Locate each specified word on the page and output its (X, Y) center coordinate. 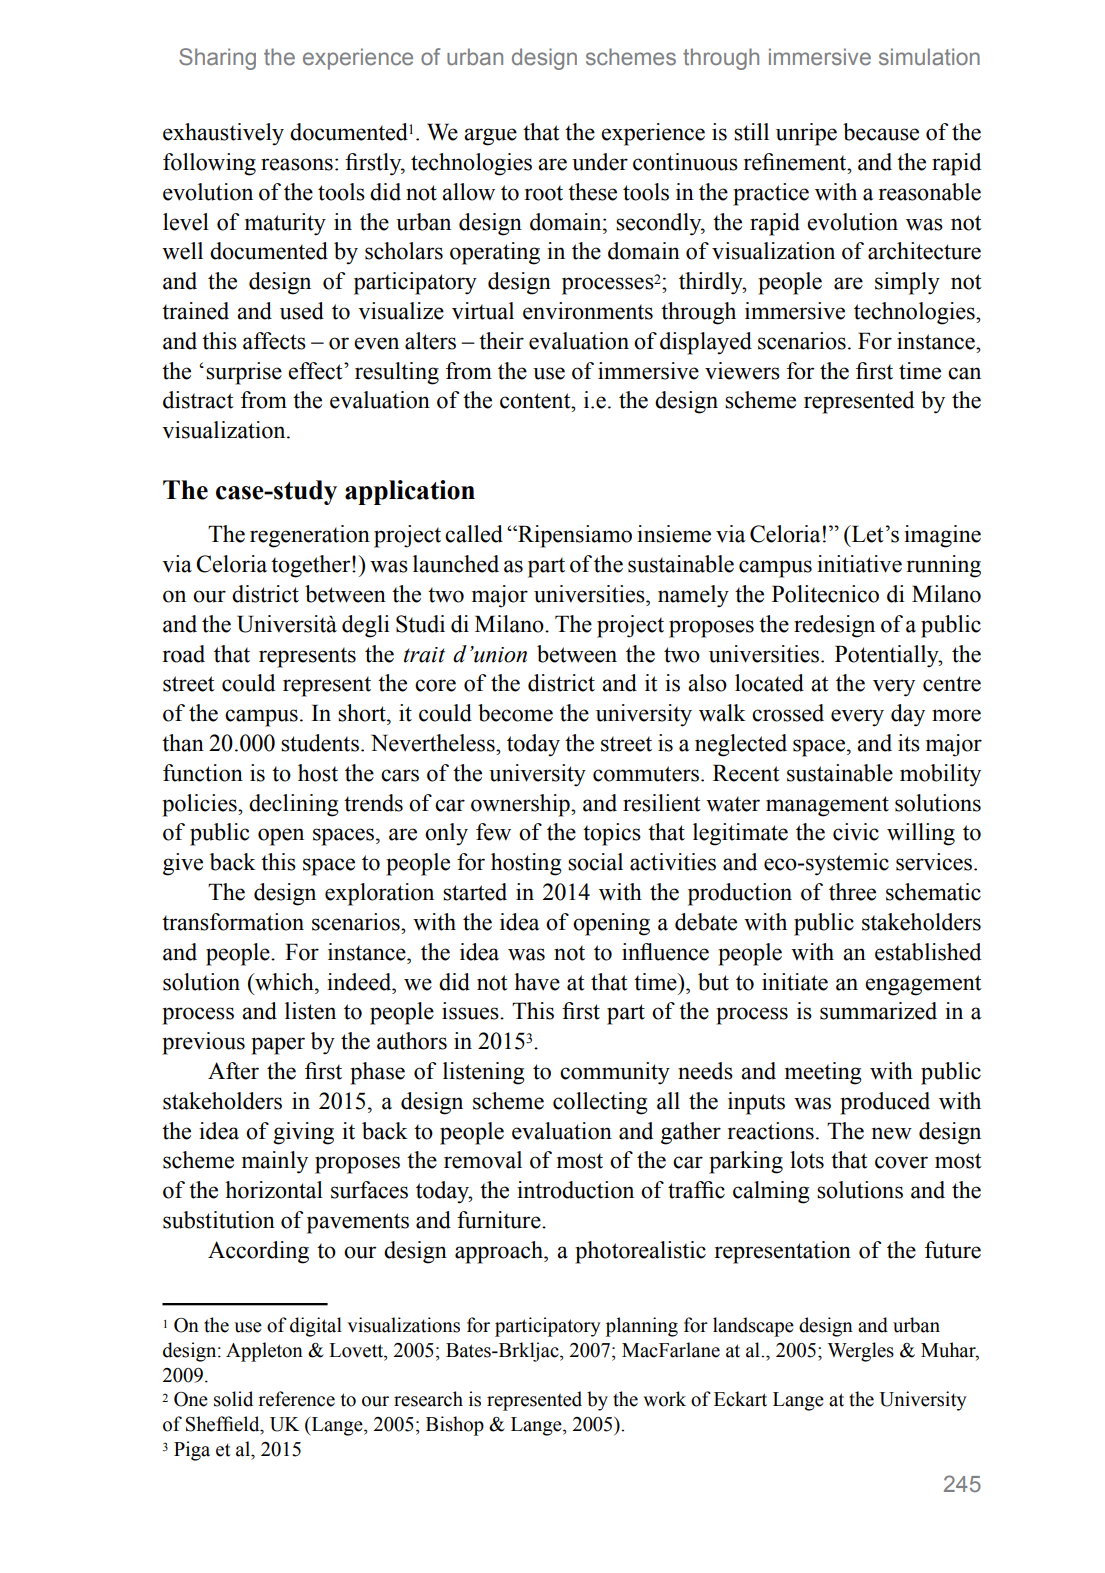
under (600, 162)
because (881, 132)
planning (642, 1327)
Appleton (264, 1352)
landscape (753, 1327)
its (909, 743)
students (320, 743)
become (515, 713)
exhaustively (223, 134)
